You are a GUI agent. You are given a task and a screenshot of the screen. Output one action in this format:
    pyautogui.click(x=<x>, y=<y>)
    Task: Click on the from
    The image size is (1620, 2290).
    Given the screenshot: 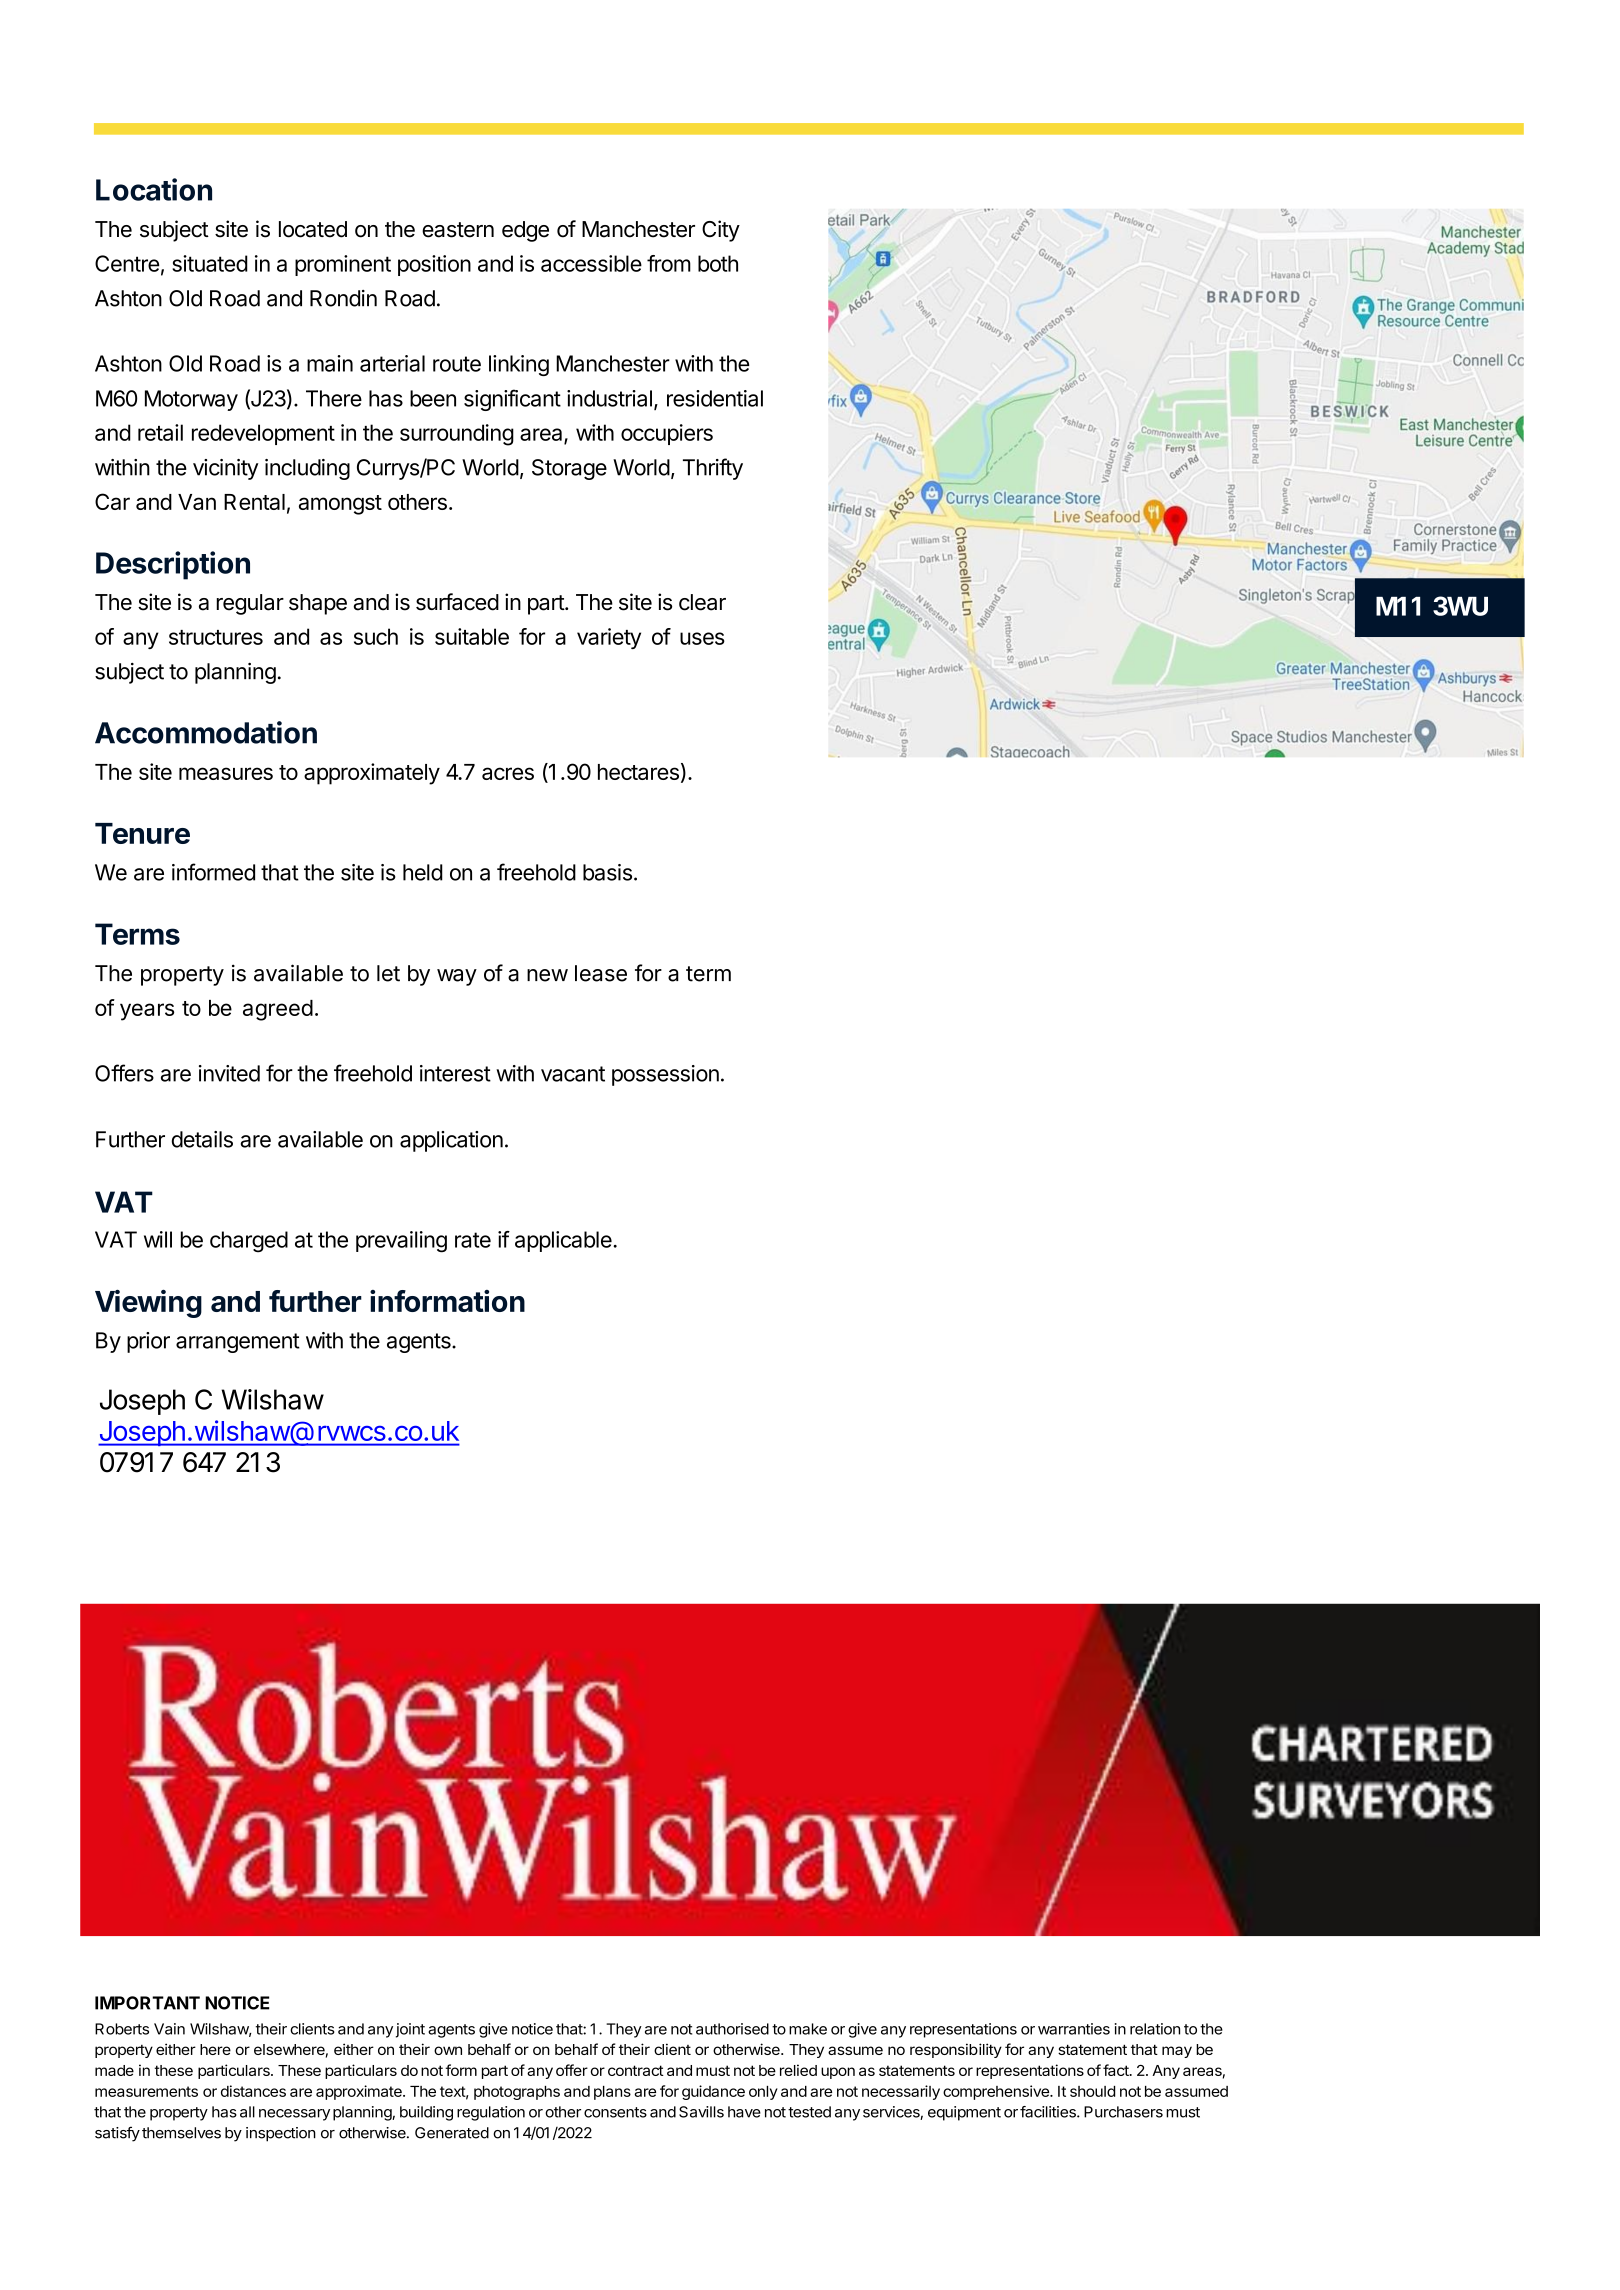 What is the action you would take?
    pyautogui.click(x=669, y=263)
